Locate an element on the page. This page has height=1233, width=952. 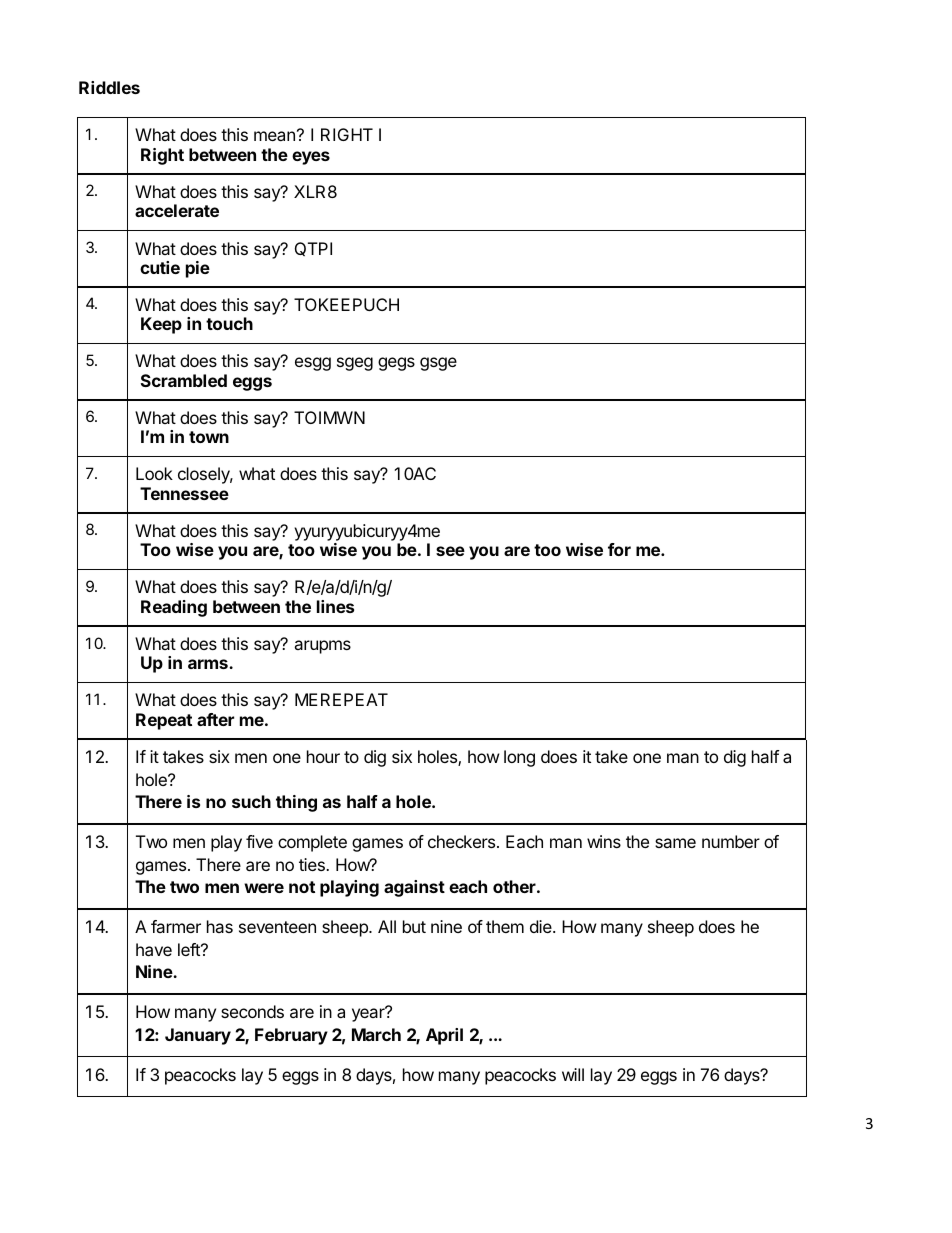
for is located at coordinates (619, 549).
